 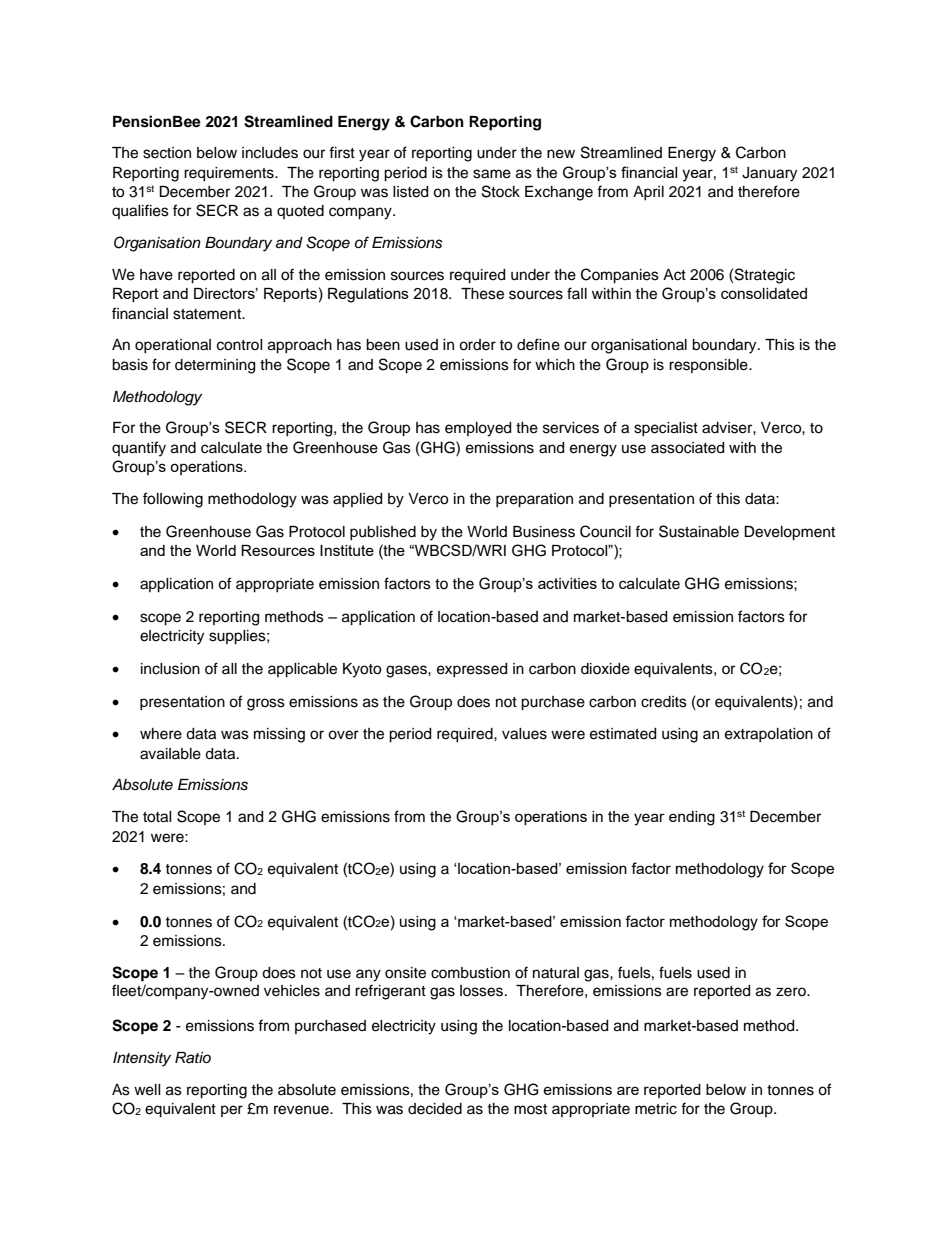 I want to click on expressed, so click(x=472, y=670).
